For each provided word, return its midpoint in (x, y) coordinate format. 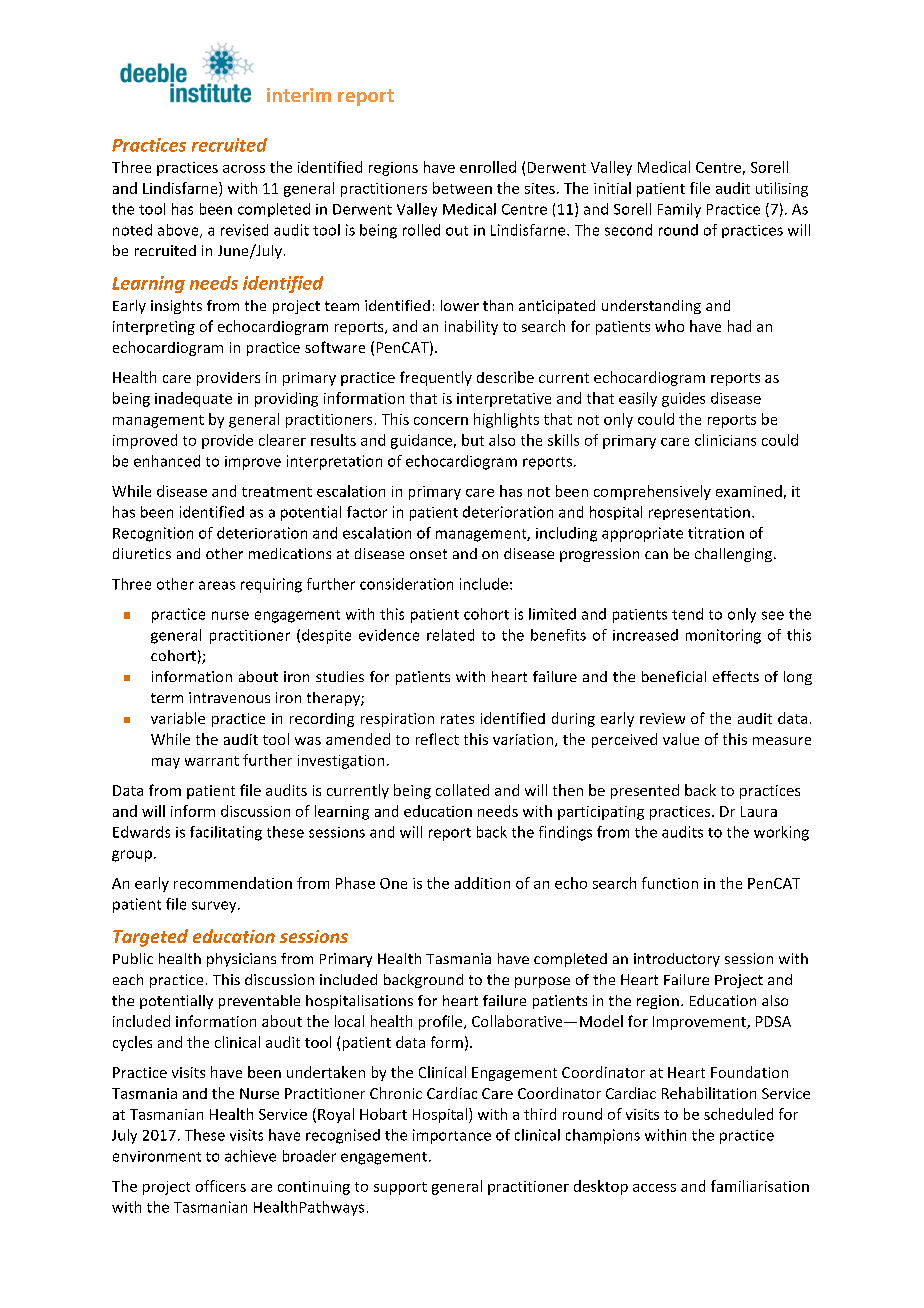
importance (452, 1136)
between (462, 188)
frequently (436, 378)
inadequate (193, 399)
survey (215, 907)
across (244, 169)
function (670, 883)
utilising (782, 189)
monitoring (723, 636)
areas (217, 585)
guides (683, 399)
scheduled (738, 1114)
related (450, 635)
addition (482, 883)
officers (221, 1186)
